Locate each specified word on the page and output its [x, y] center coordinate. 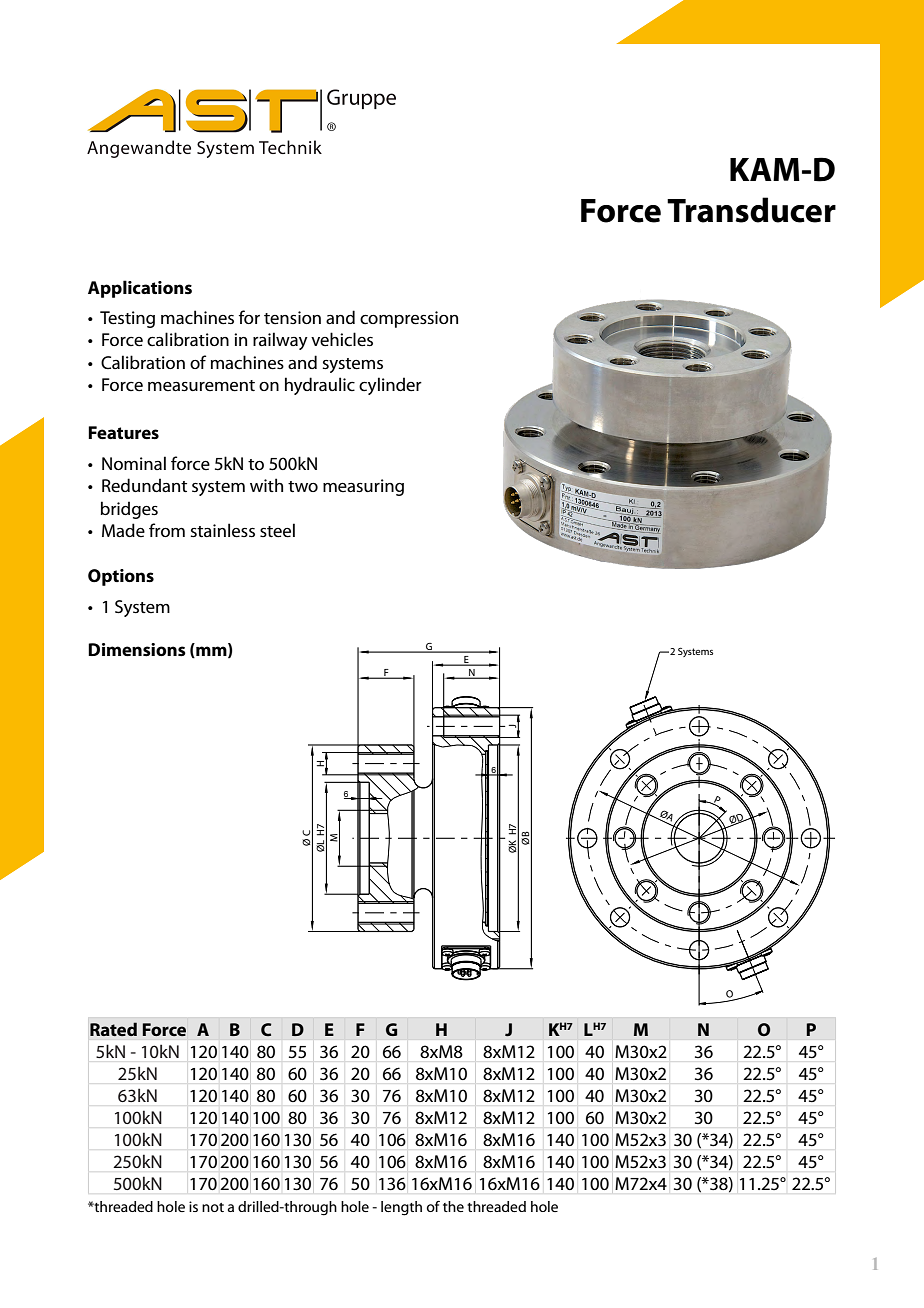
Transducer [751, 210]
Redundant [144, 485]
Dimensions [137, 650]
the [453, 1206]
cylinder [390, 386]
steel [277, 530]
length [401, 1208]
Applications [140, 289]
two [303, 486]
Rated [113, 1029]
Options [121, 577]
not [213, 1207]
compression [409, 319]
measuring [363, 487]
